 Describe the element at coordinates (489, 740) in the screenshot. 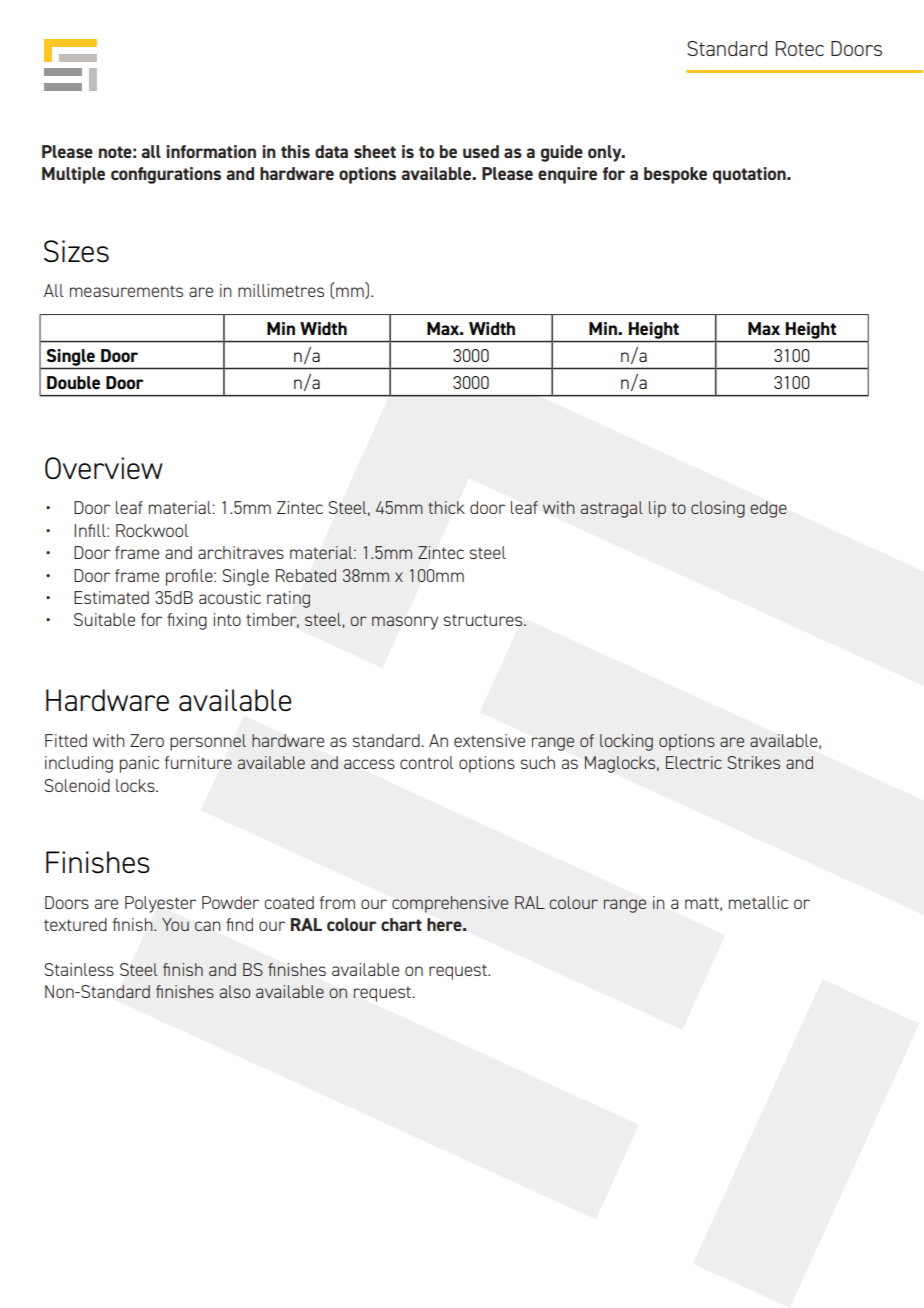

I see `extensive` at that location.
